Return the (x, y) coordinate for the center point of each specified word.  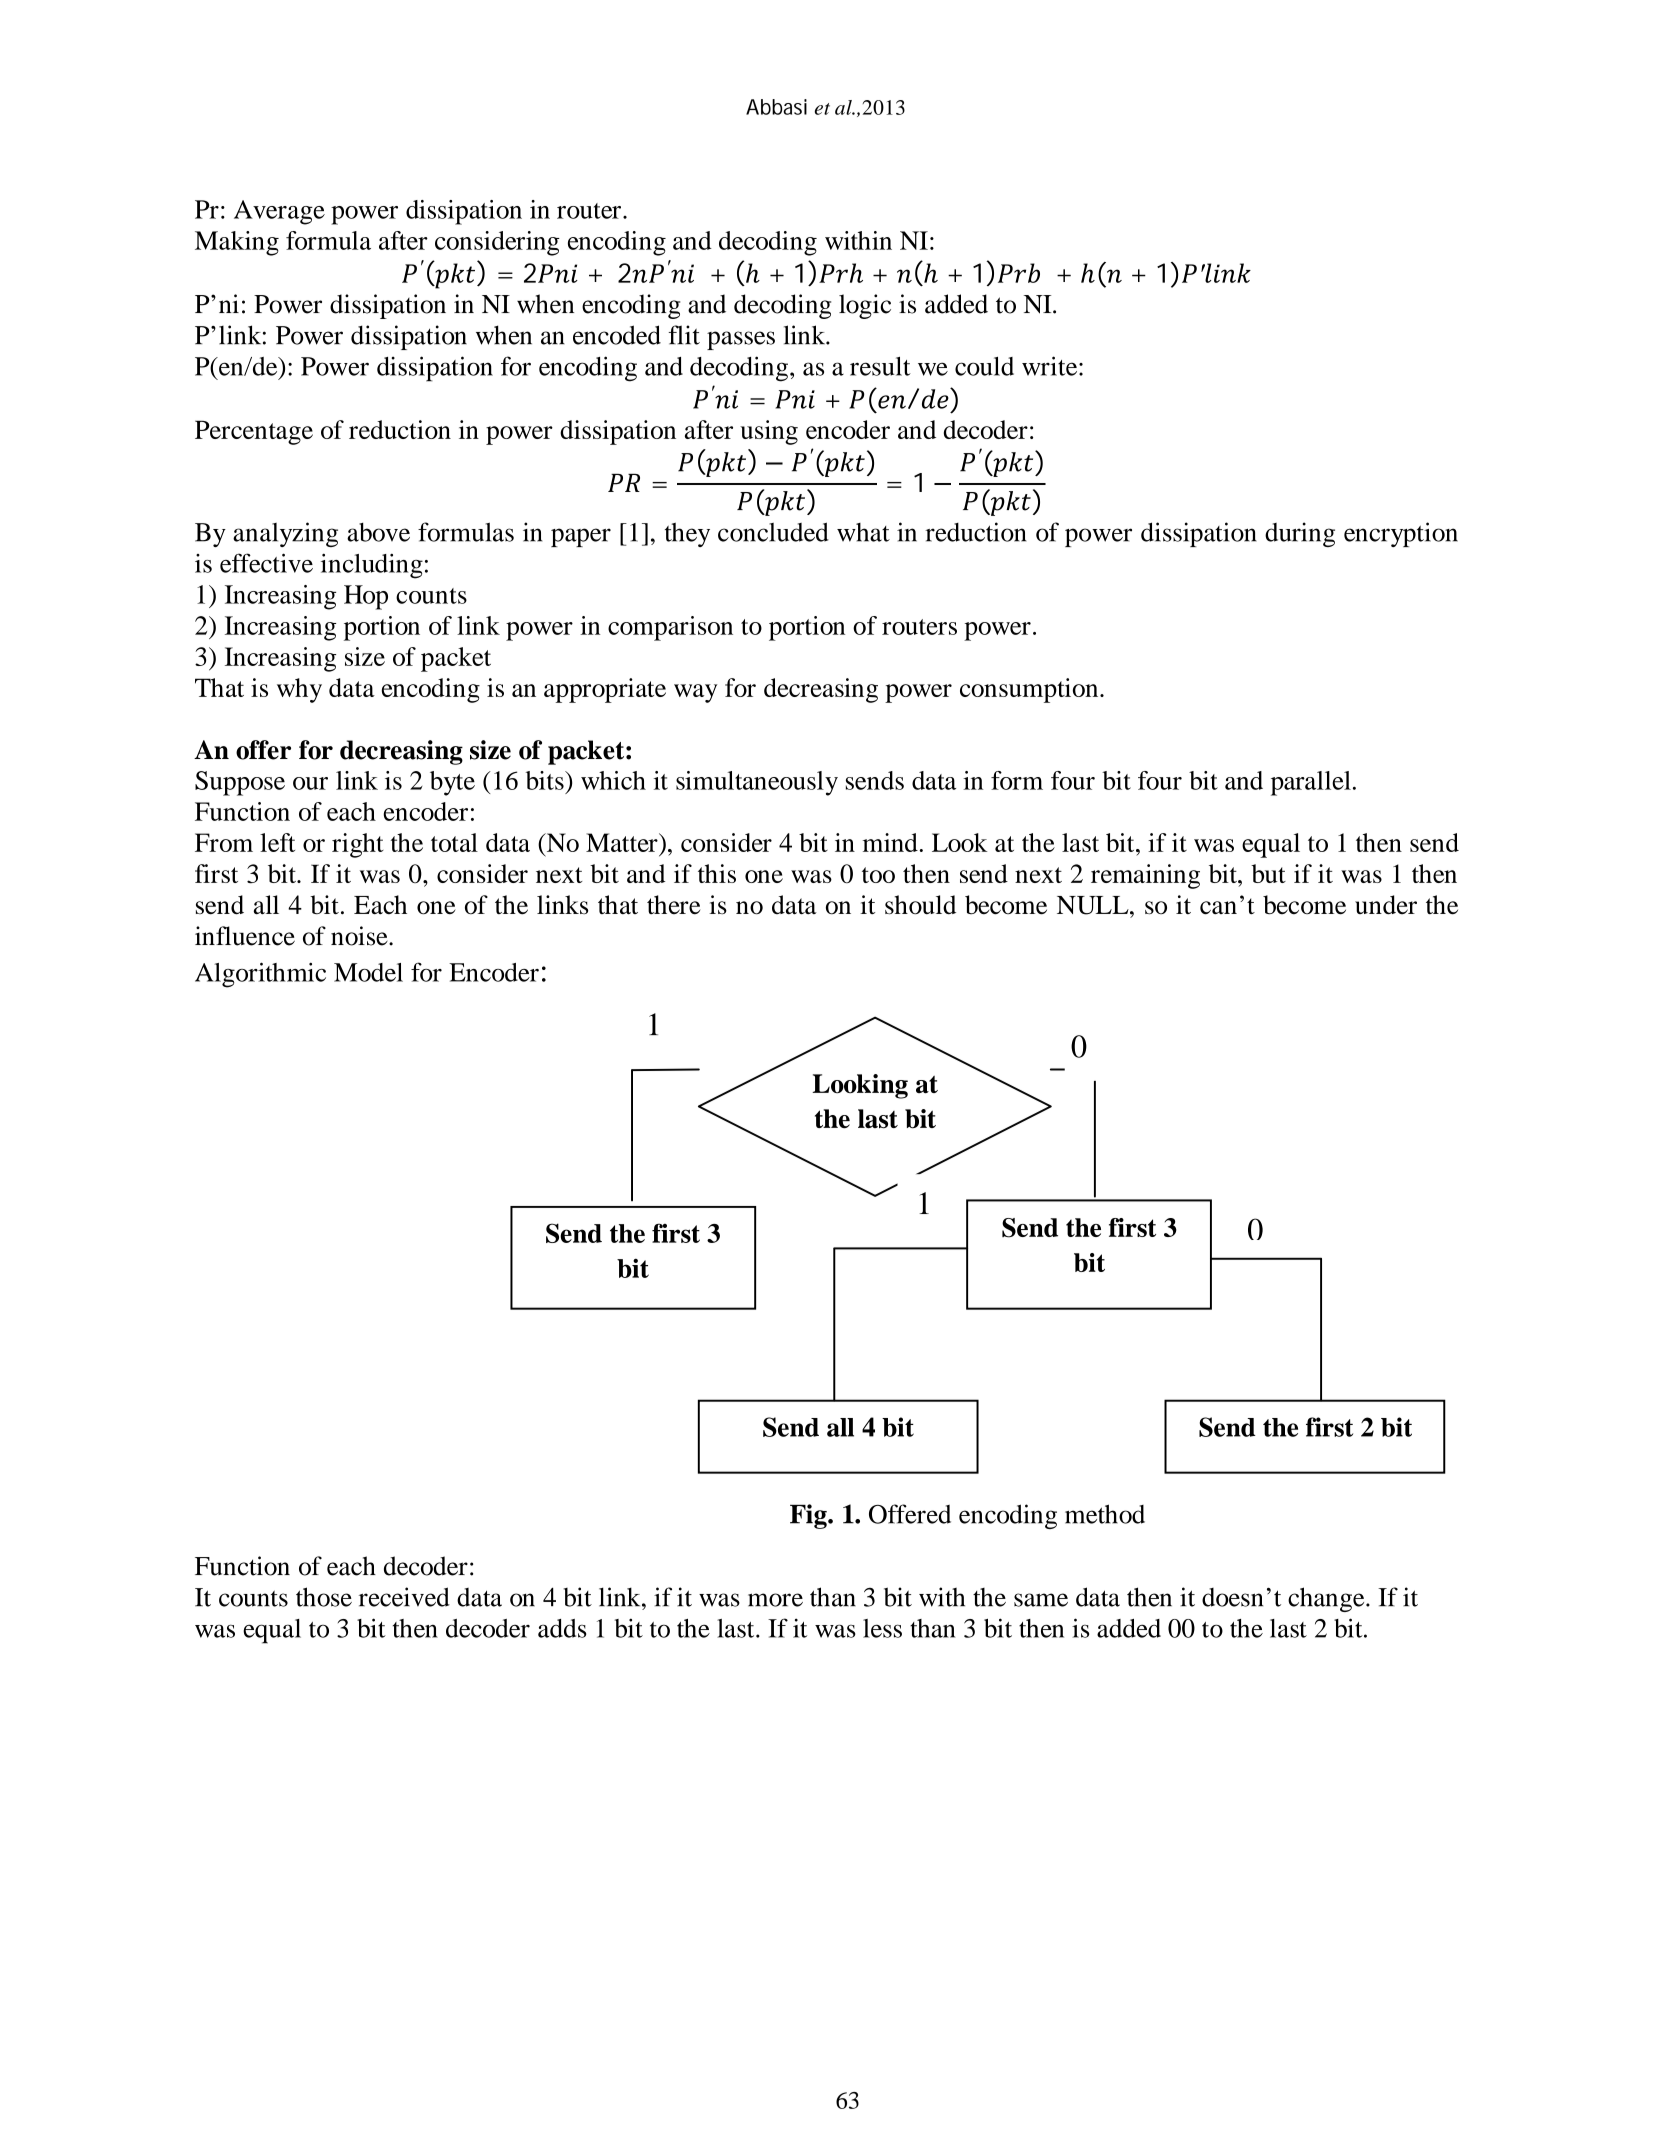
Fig (809, 1516)
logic (865, 306)
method (1105, 1514)
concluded (773, 532)
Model (368, 972)
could (984, 366)
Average (279, 212)
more (775, 1600)
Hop (366, 597)
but (1268, 873)
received (404, 1597)
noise (360, 936)
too (878, 875)
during (1300, 534)
